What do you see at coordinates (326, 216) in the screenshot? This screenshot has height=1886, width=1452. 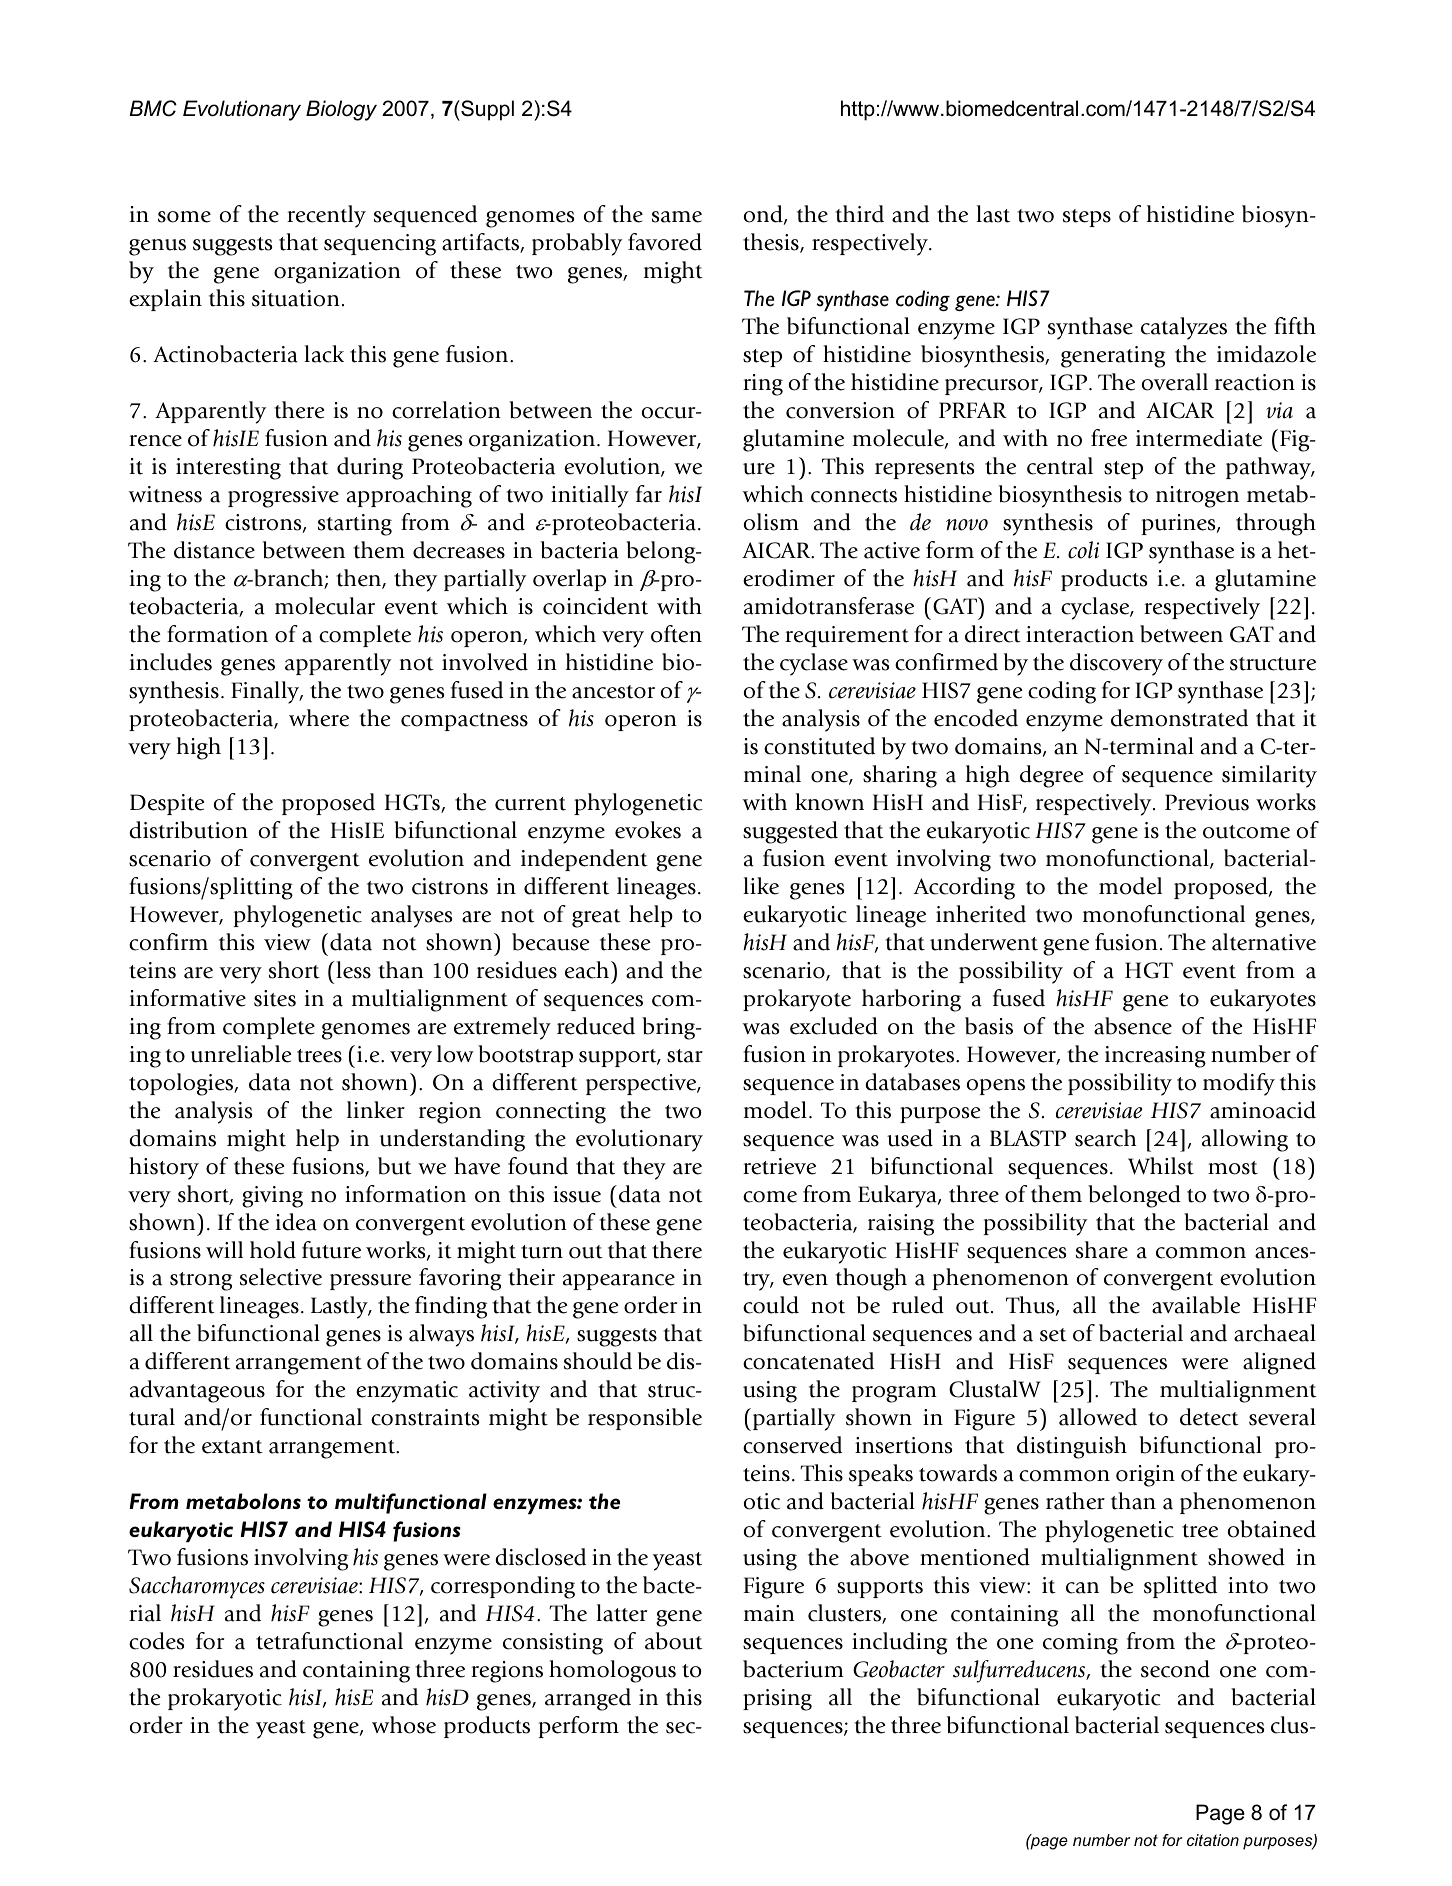 I see `recently` at bounding box center [326, 216].
